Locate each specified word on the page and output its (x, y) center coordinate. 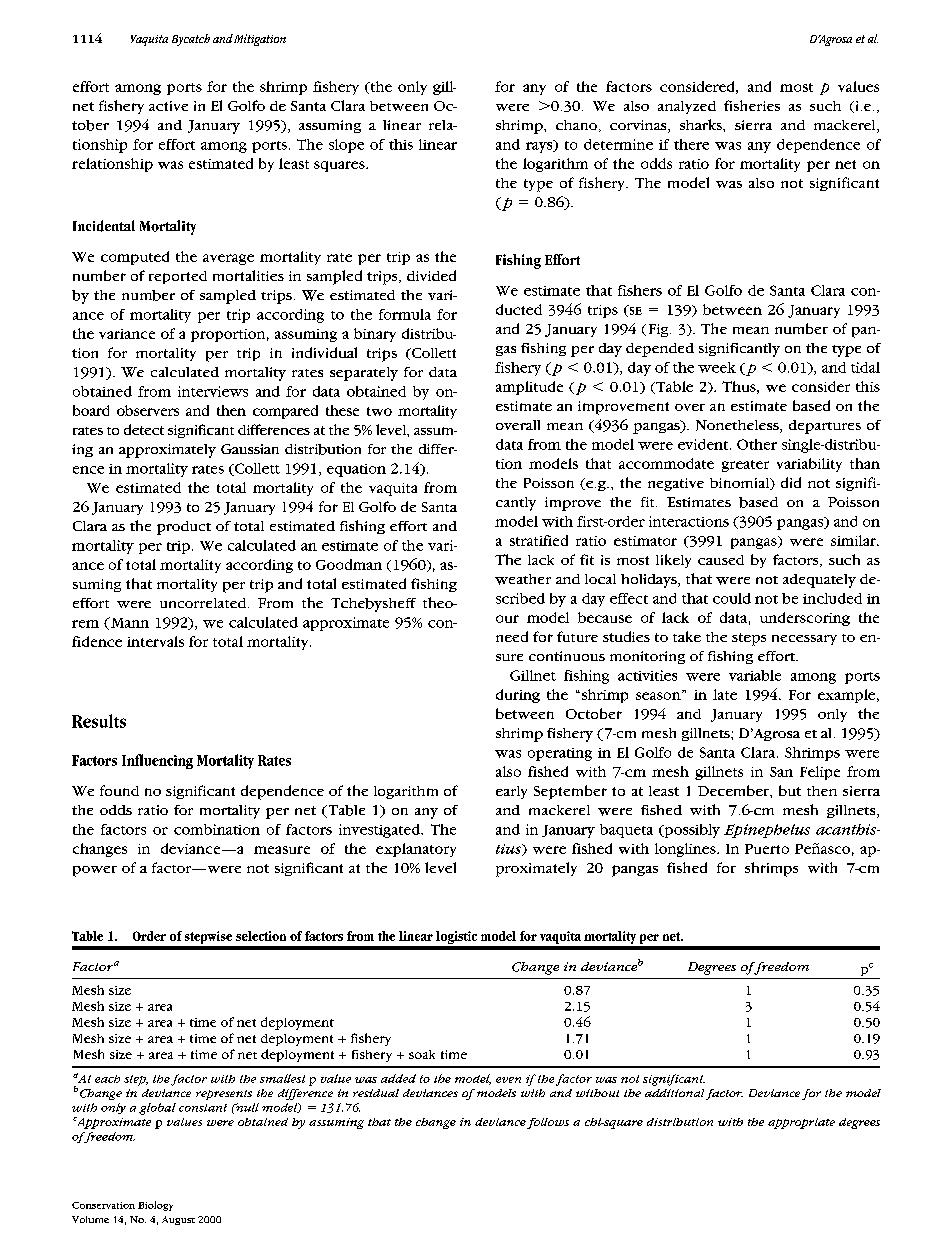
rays (540, 146)
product (184, 528)
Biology (155, 1206)
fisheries (752, 105)
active (168, 106)
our (507, 619)
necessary (804, 640)
